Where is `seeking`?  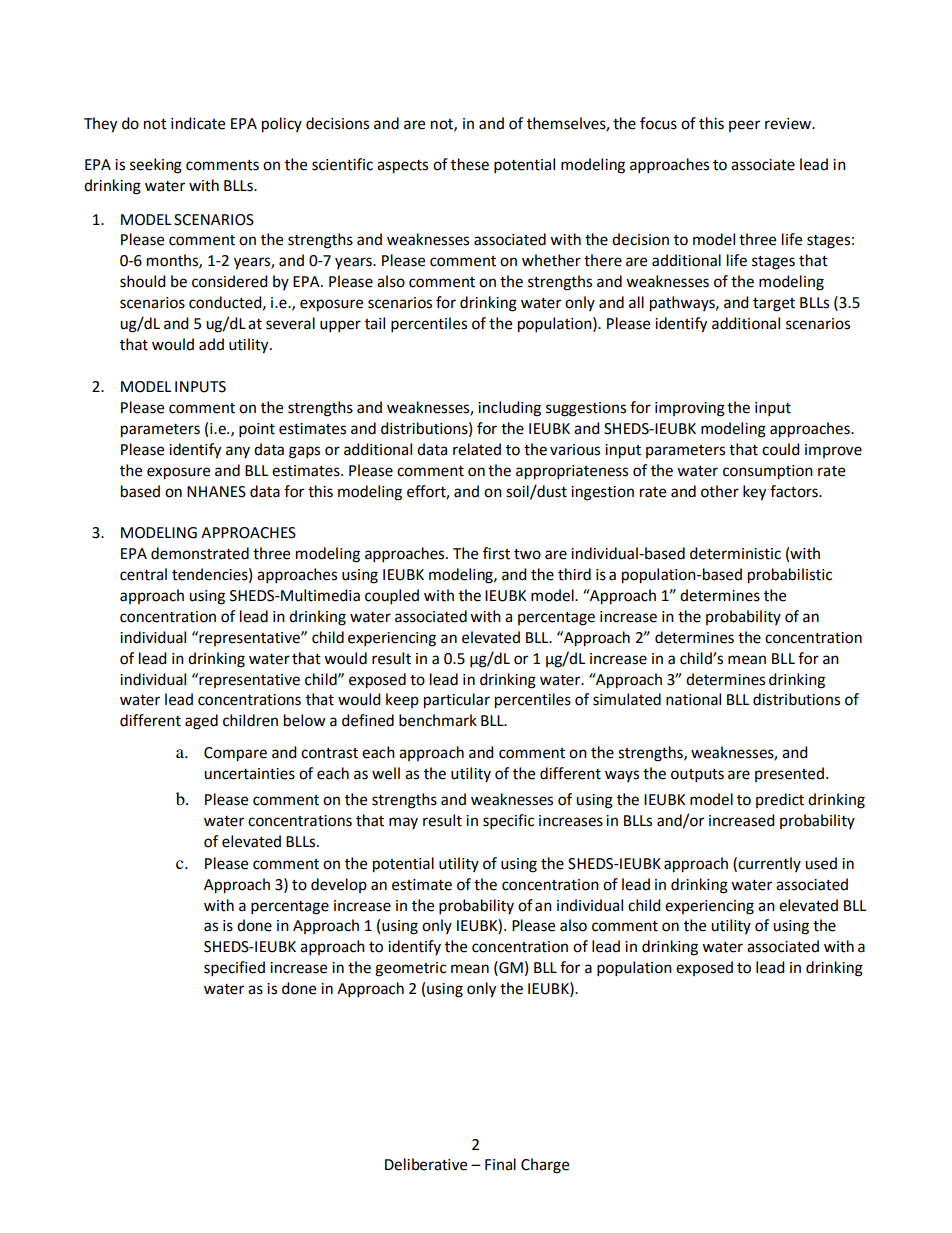
seeking is located at coordinates (156, 166).
